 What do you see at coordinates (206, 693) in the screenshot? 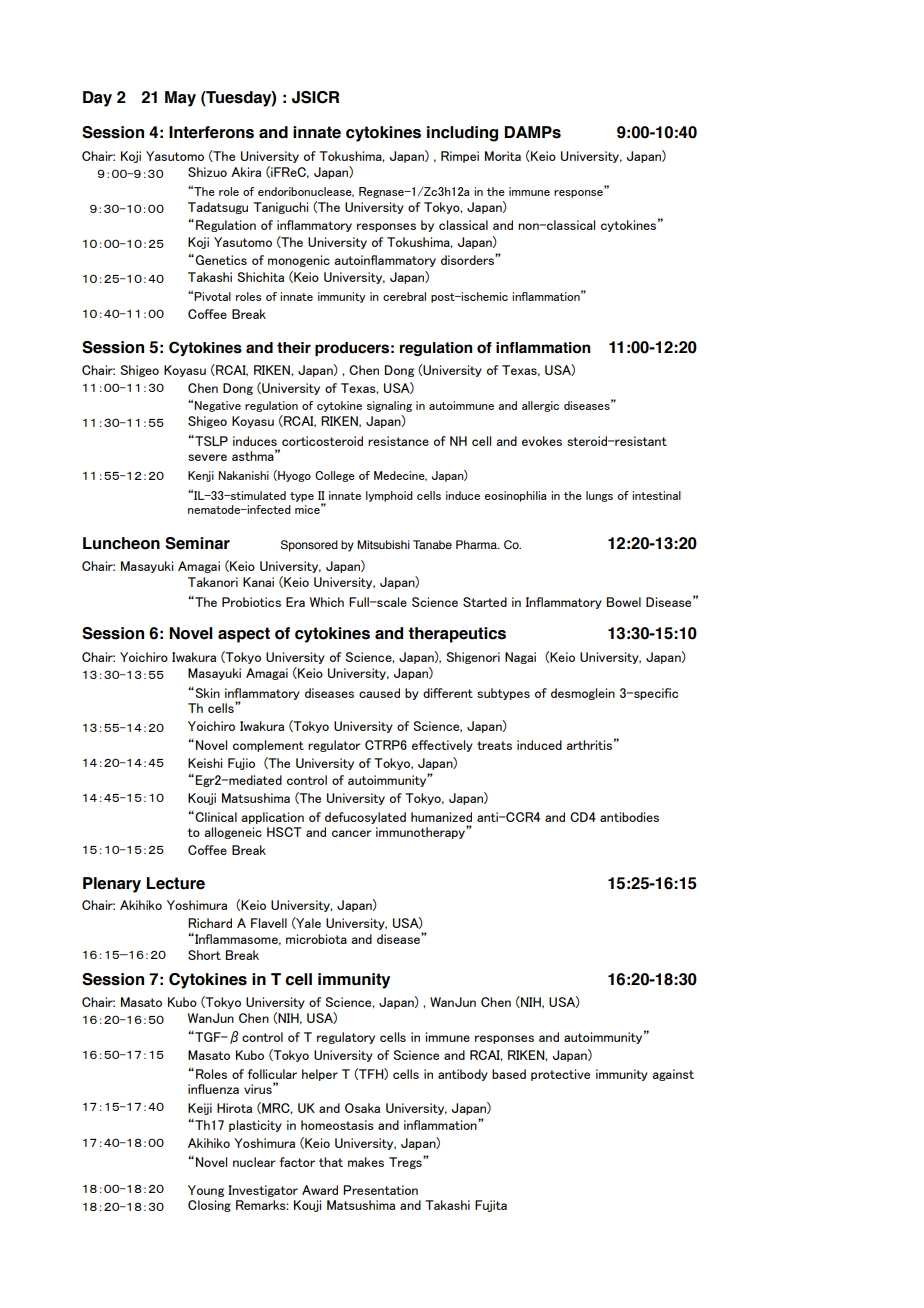
I see `Skin` at bounding box center [206, 693].
